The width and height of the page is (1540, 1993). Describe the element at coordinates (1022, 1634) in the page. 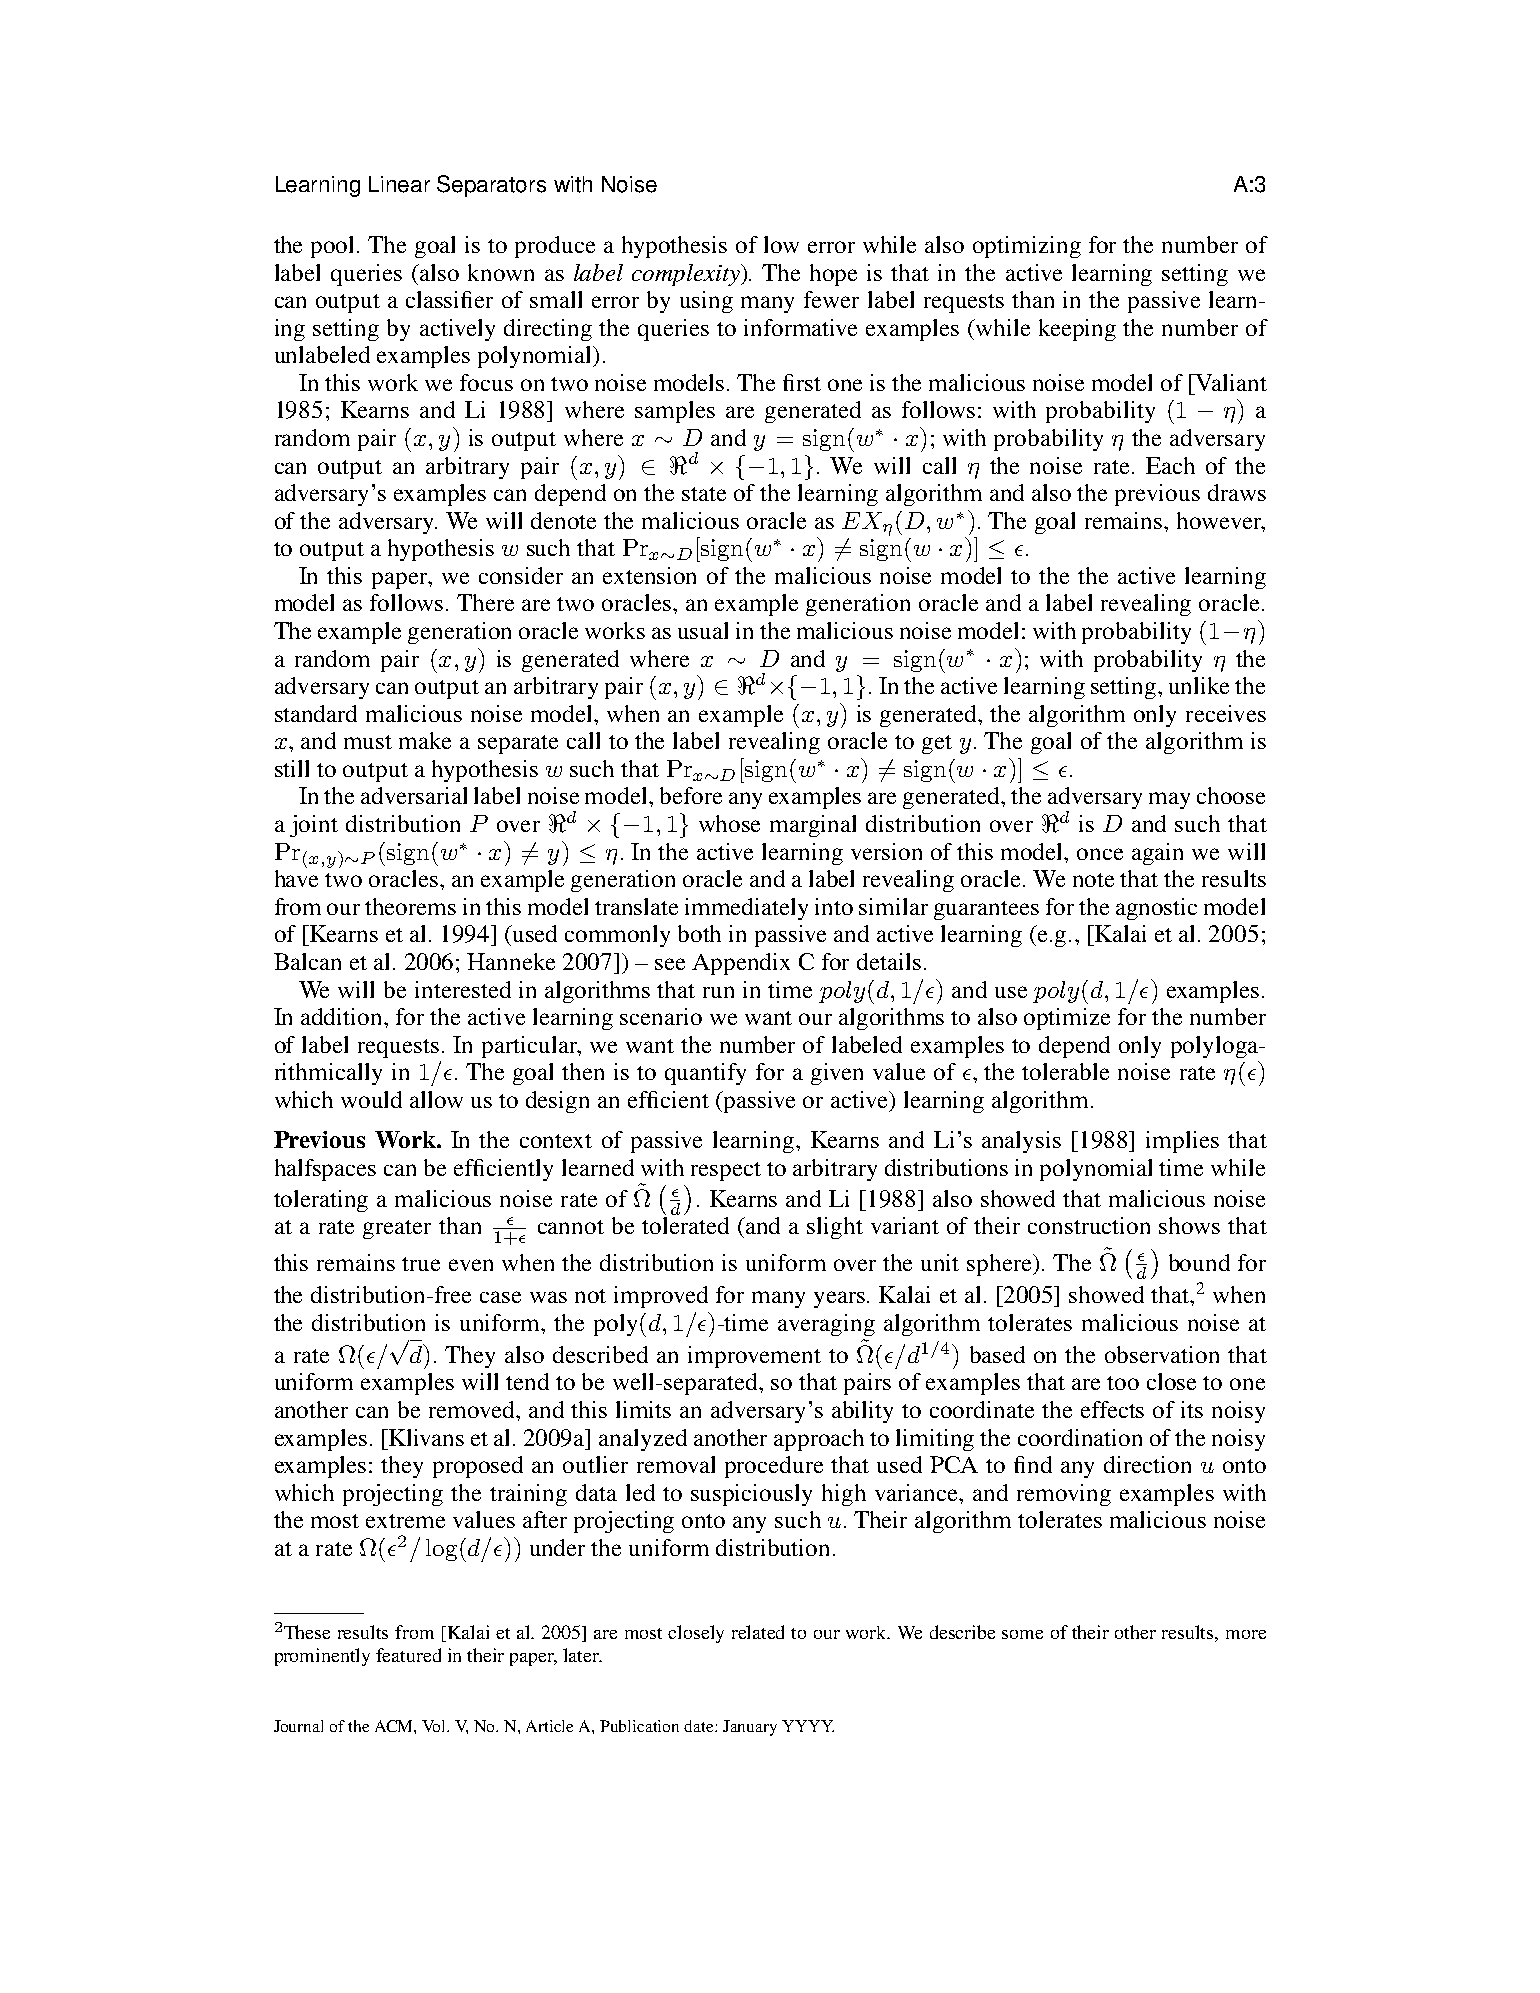

I see `some` at that location.
